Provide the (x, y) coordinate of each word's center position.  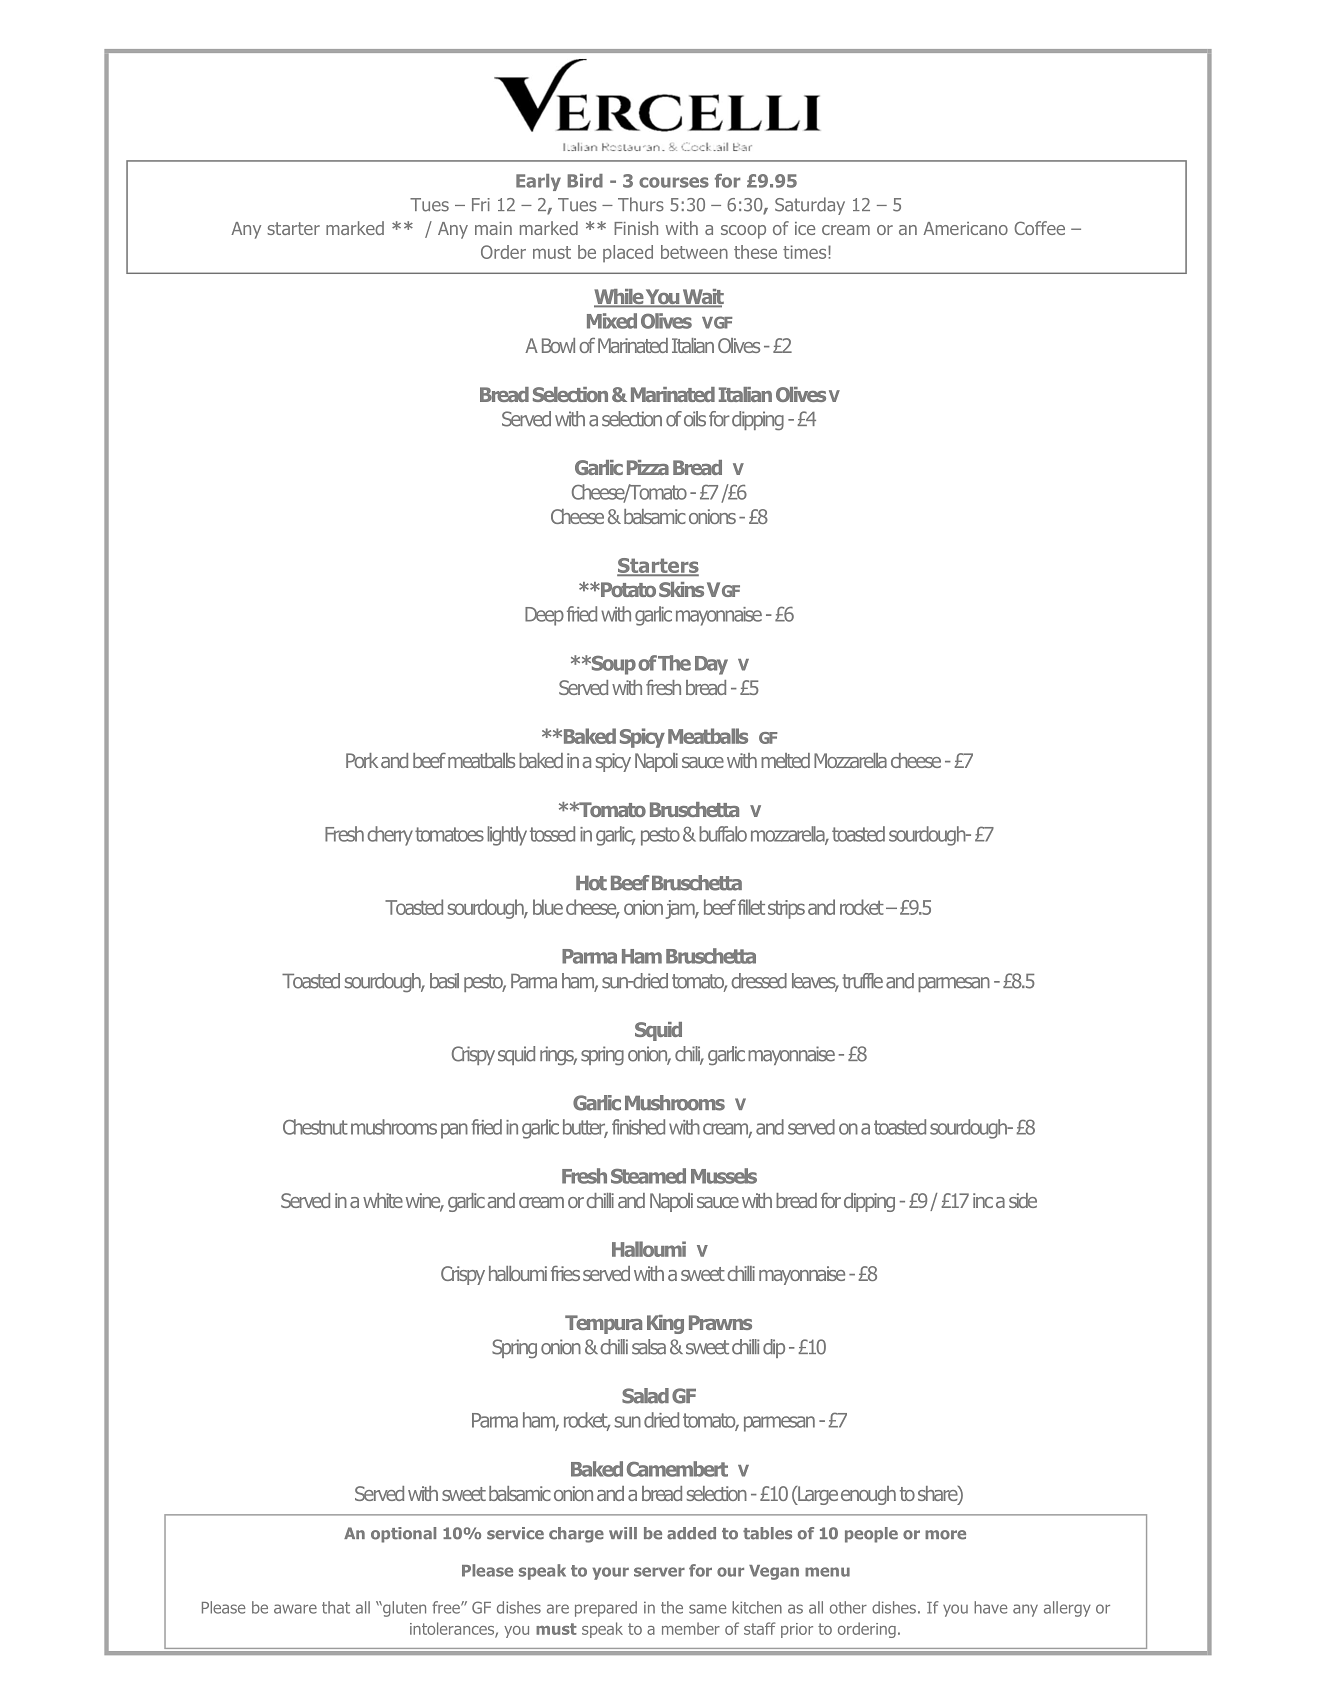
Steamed (648, 1176)
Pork (362, 760)
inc (983, 1200)
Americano (965, 228)
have (990, 1607)
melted (785, 760)
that (336, 1607)
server (659, 1572)
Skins (681, 589)
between (694, 252)
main (493, 228)
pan (454, 1131)
